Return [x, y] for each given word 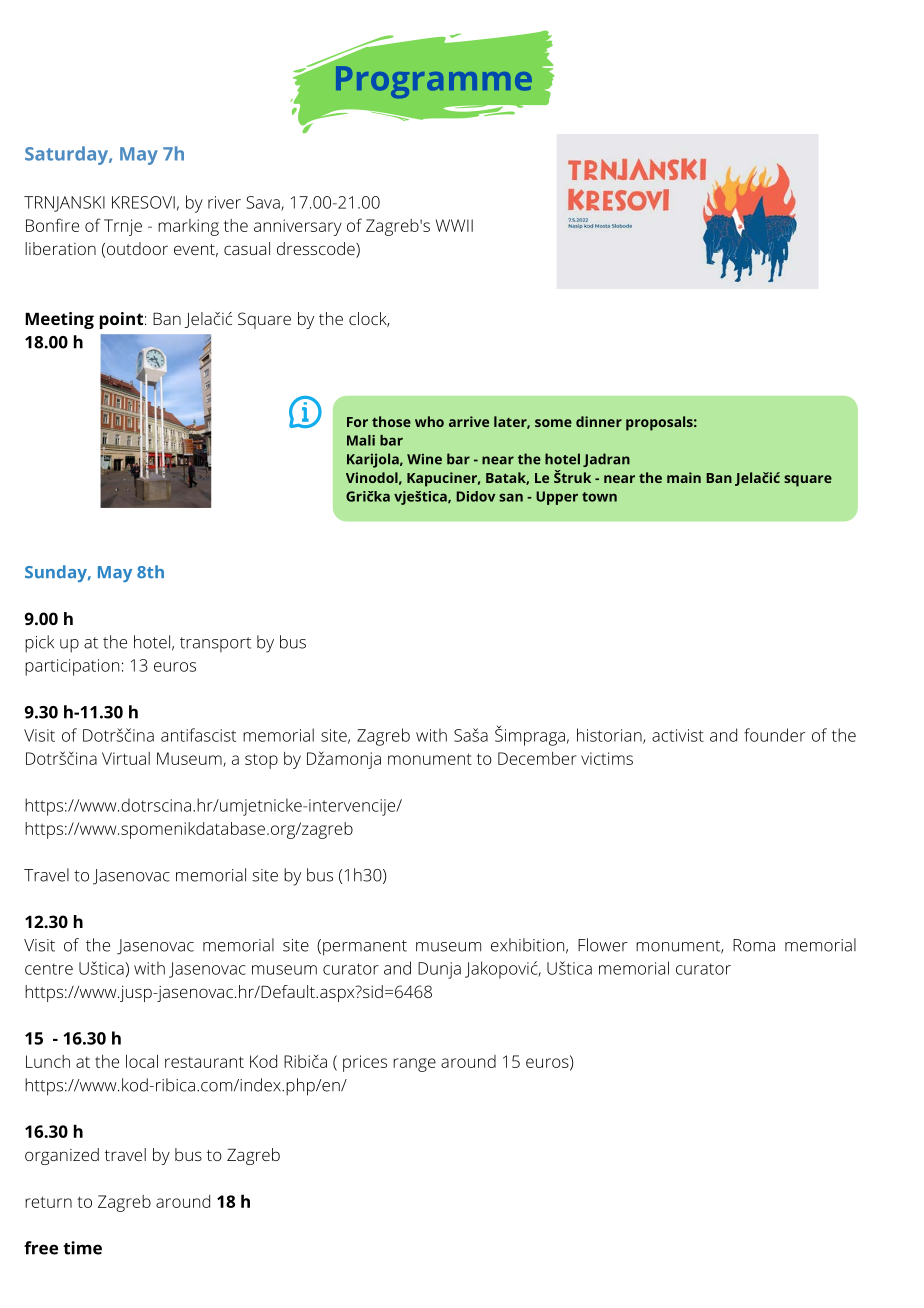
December [537, 758]
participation [72, 667]
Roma [754, 945]
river [224, 202]
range [414, 1065]
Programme [434, 82]
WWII [454, 225]
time [82, 1248]
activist [678, 735]
